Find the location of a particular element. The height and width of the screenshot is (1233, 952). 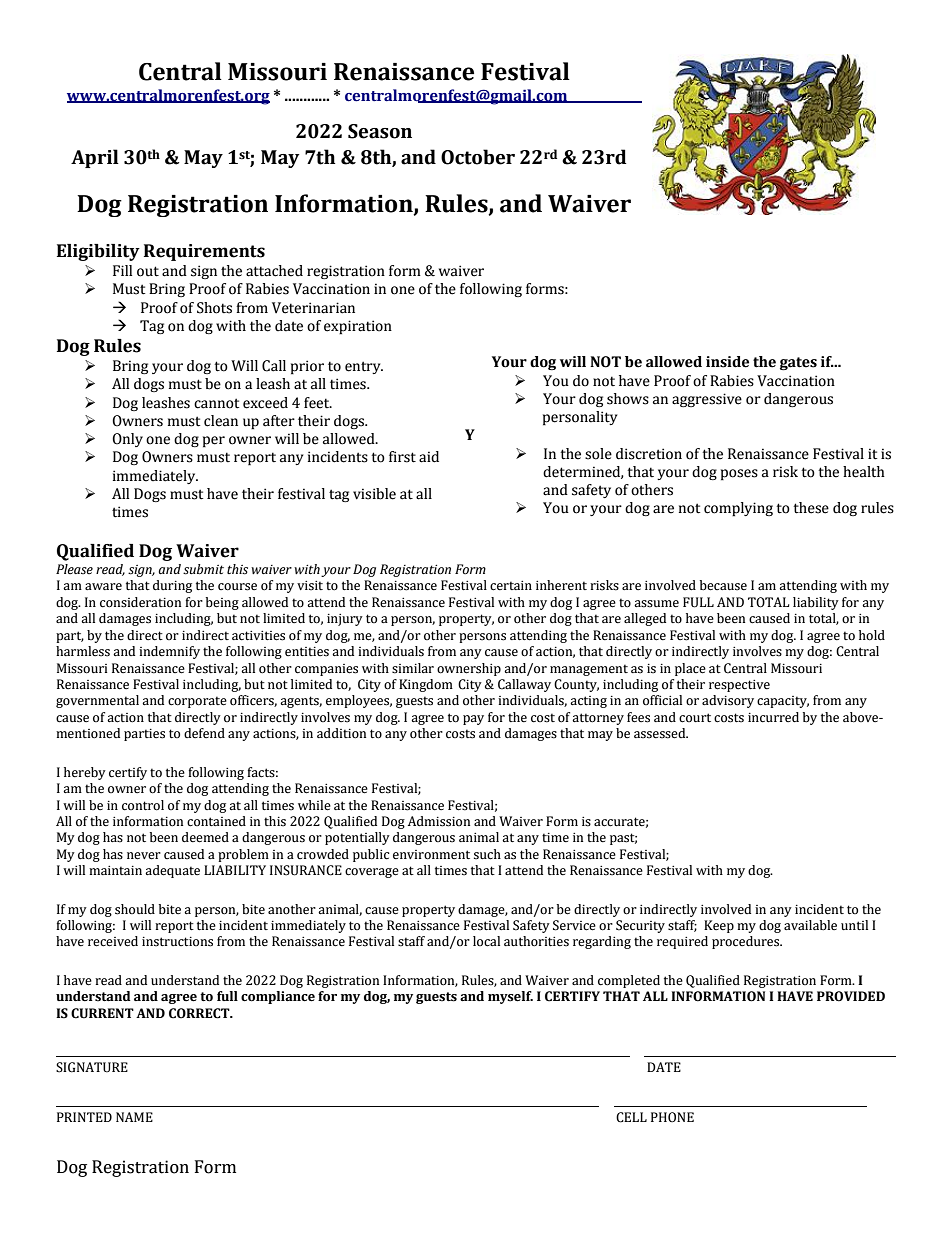

gates is located at coordinates (798, 363).
